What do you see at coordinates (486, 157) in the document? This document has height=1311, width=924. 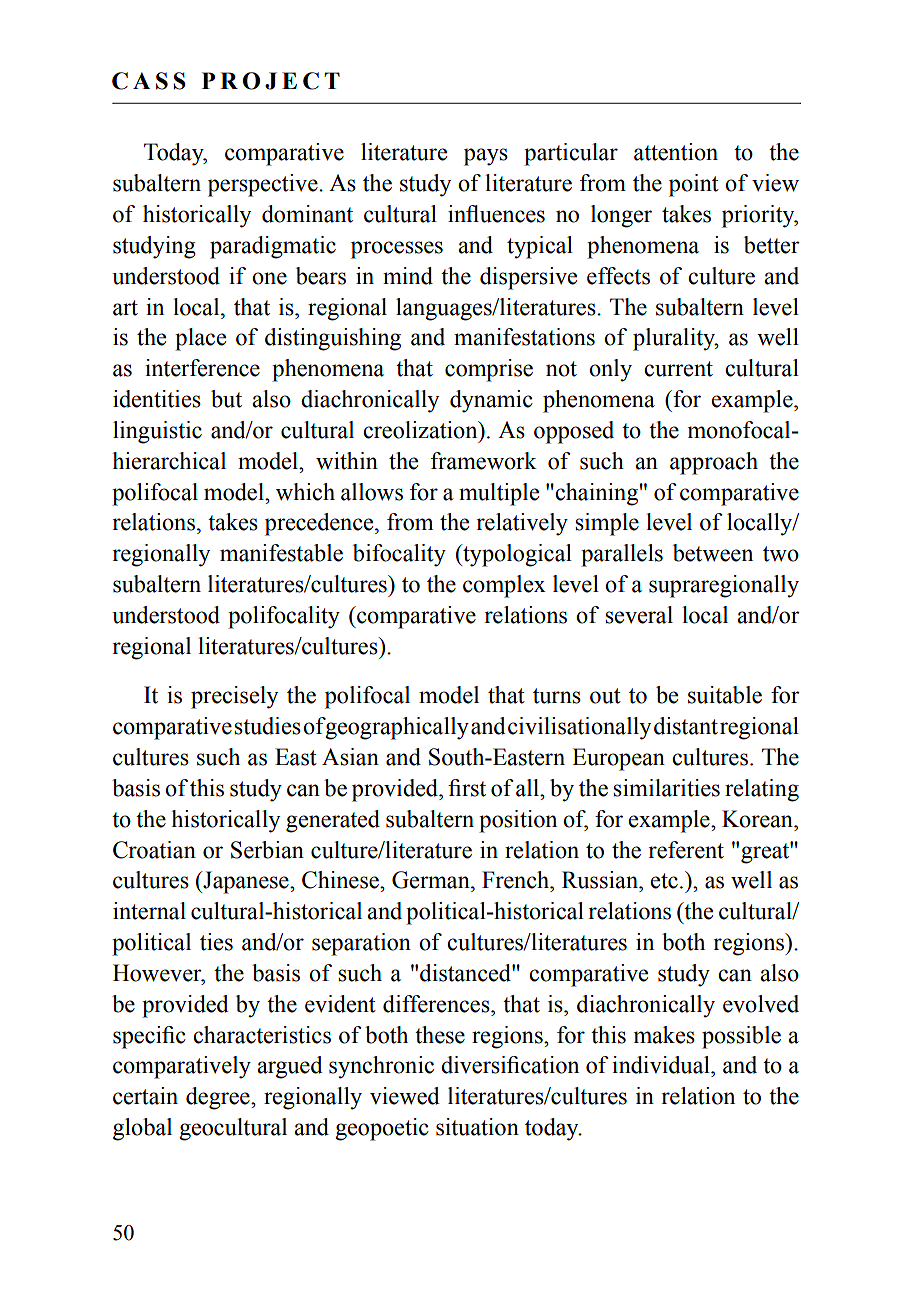 I see `pays` at bounding box center [486, 157].
